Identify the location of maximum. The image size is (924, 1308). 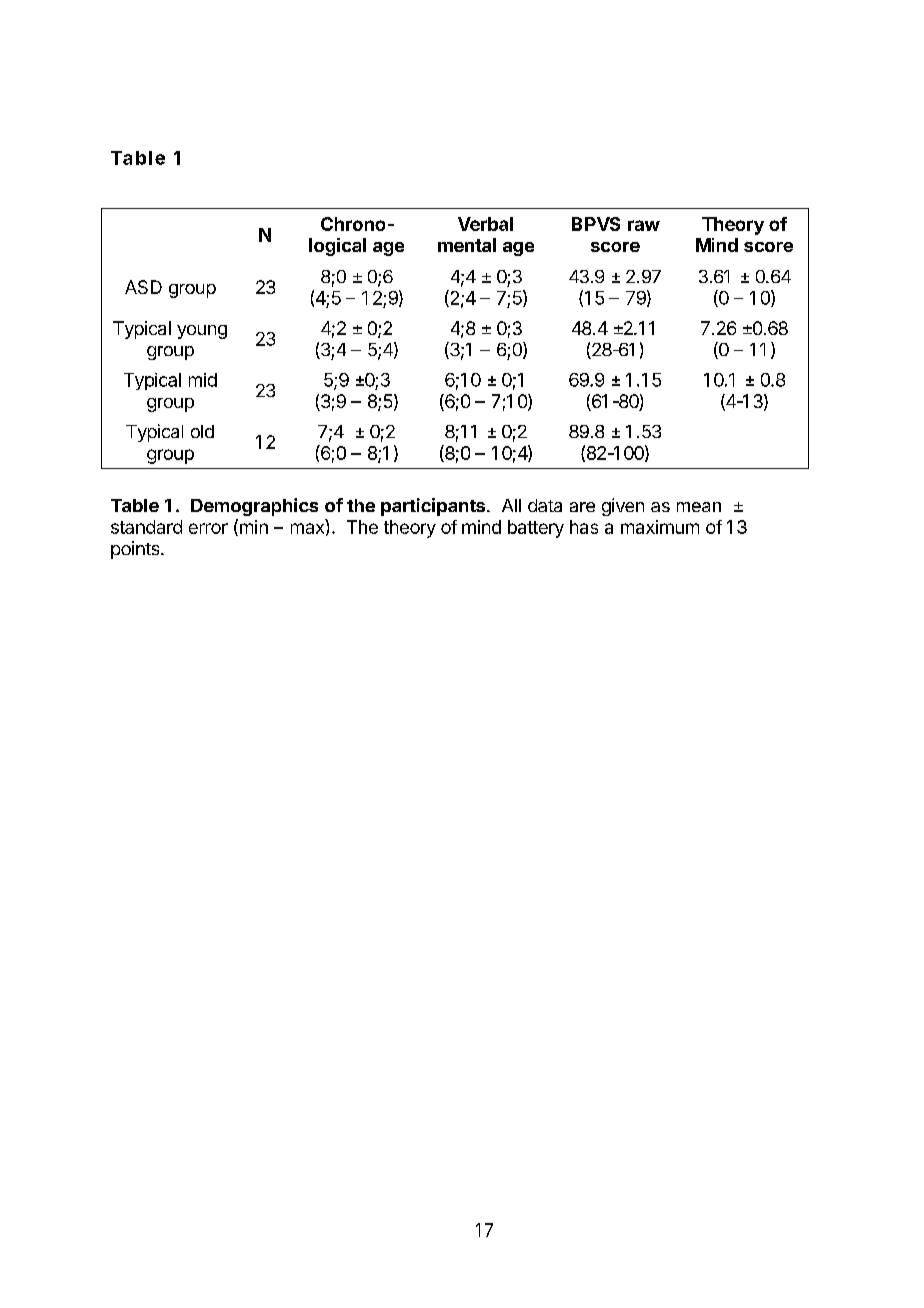
(660, 527).
